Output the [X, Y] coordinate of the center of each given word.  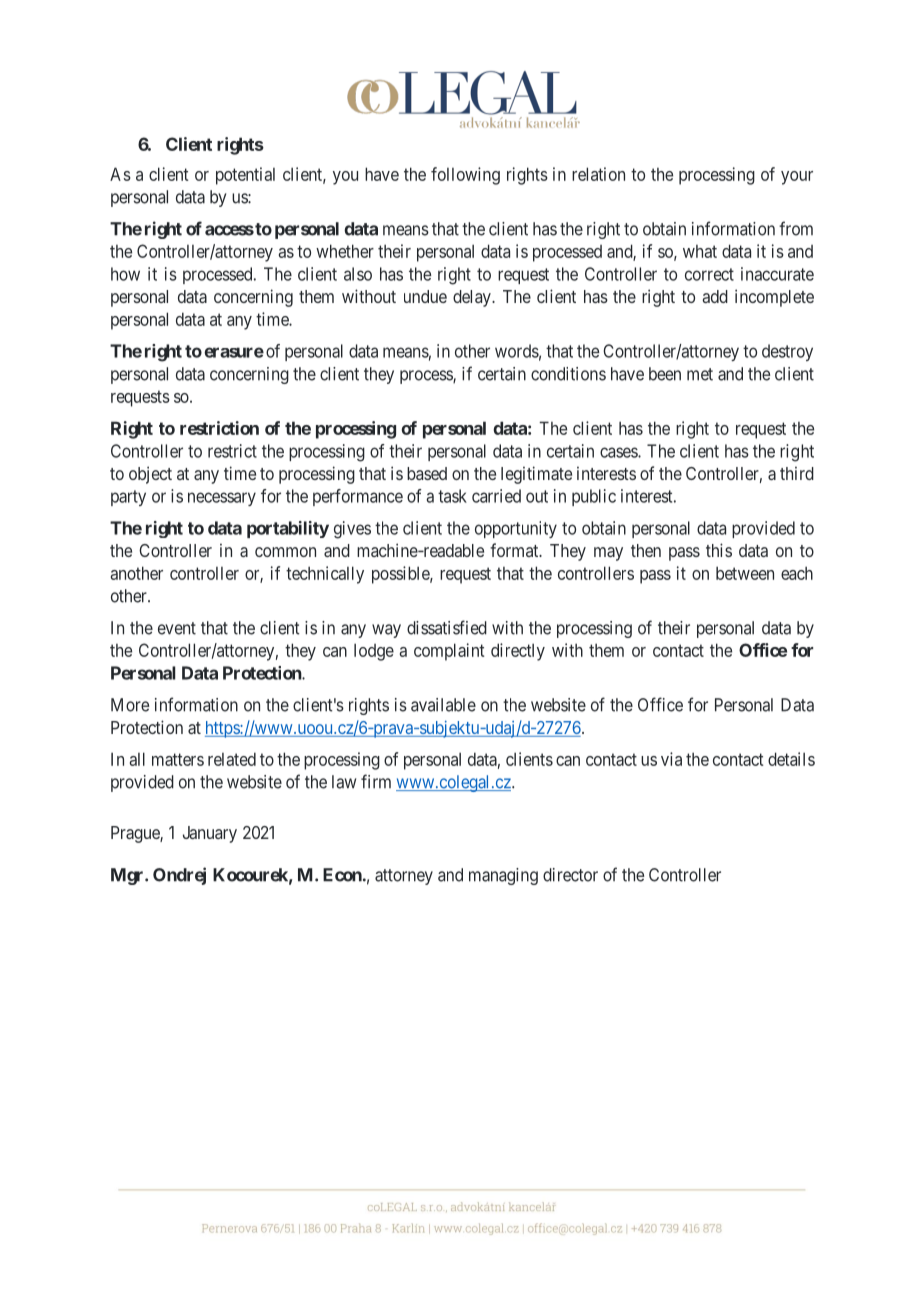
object [150, 475]
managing [503, 876]
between [745, 573]
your [797, 178]
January [210, 834]
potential [245, 176]
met [700, 374]
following [465, 176]
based [427, 473]
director [570, 875]
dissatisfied [447, 627]
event [177, 628]
